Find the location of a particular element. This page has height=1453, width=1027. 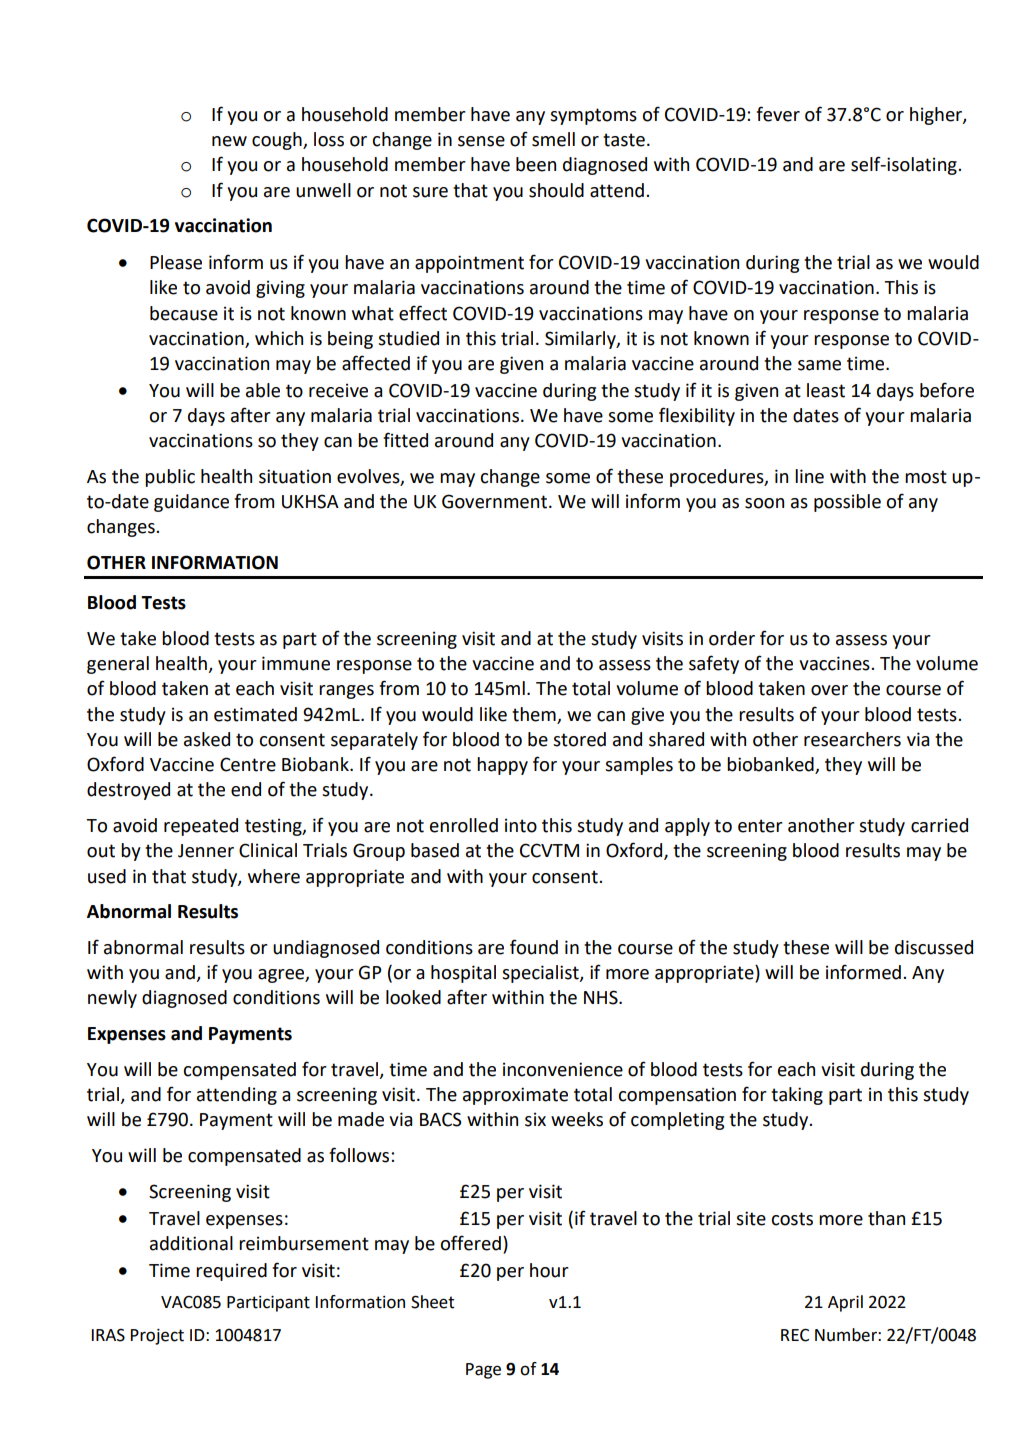

cough is located at coordinates (278, 141).
